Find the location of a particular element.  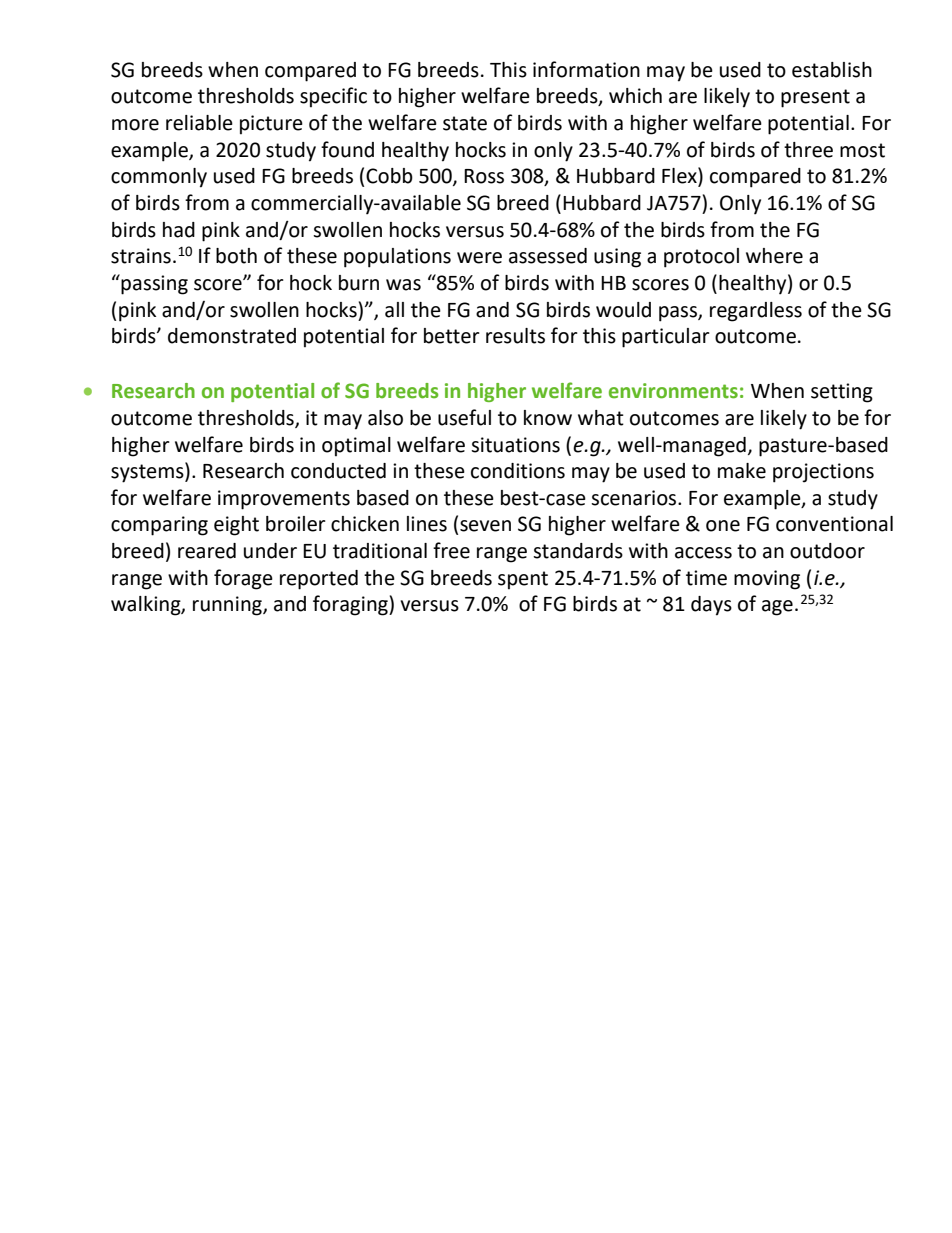

information is located at coordinates (586, 69).
